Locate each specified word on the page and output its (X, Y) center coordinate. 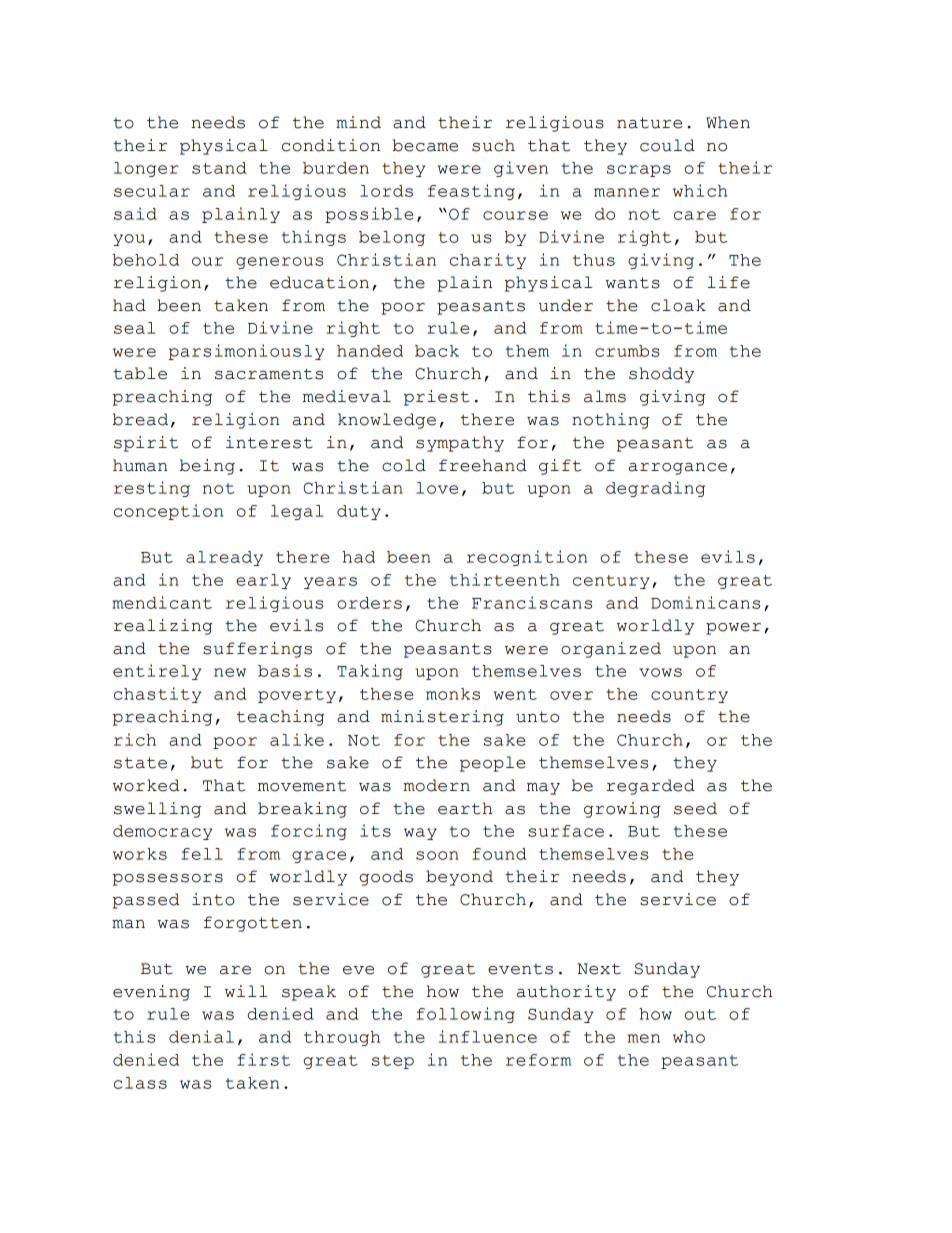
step (393, 1062)
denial (201, 1036)
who (689, 1037)
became (425, 145)
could (667, 145)
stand (219, 168)
